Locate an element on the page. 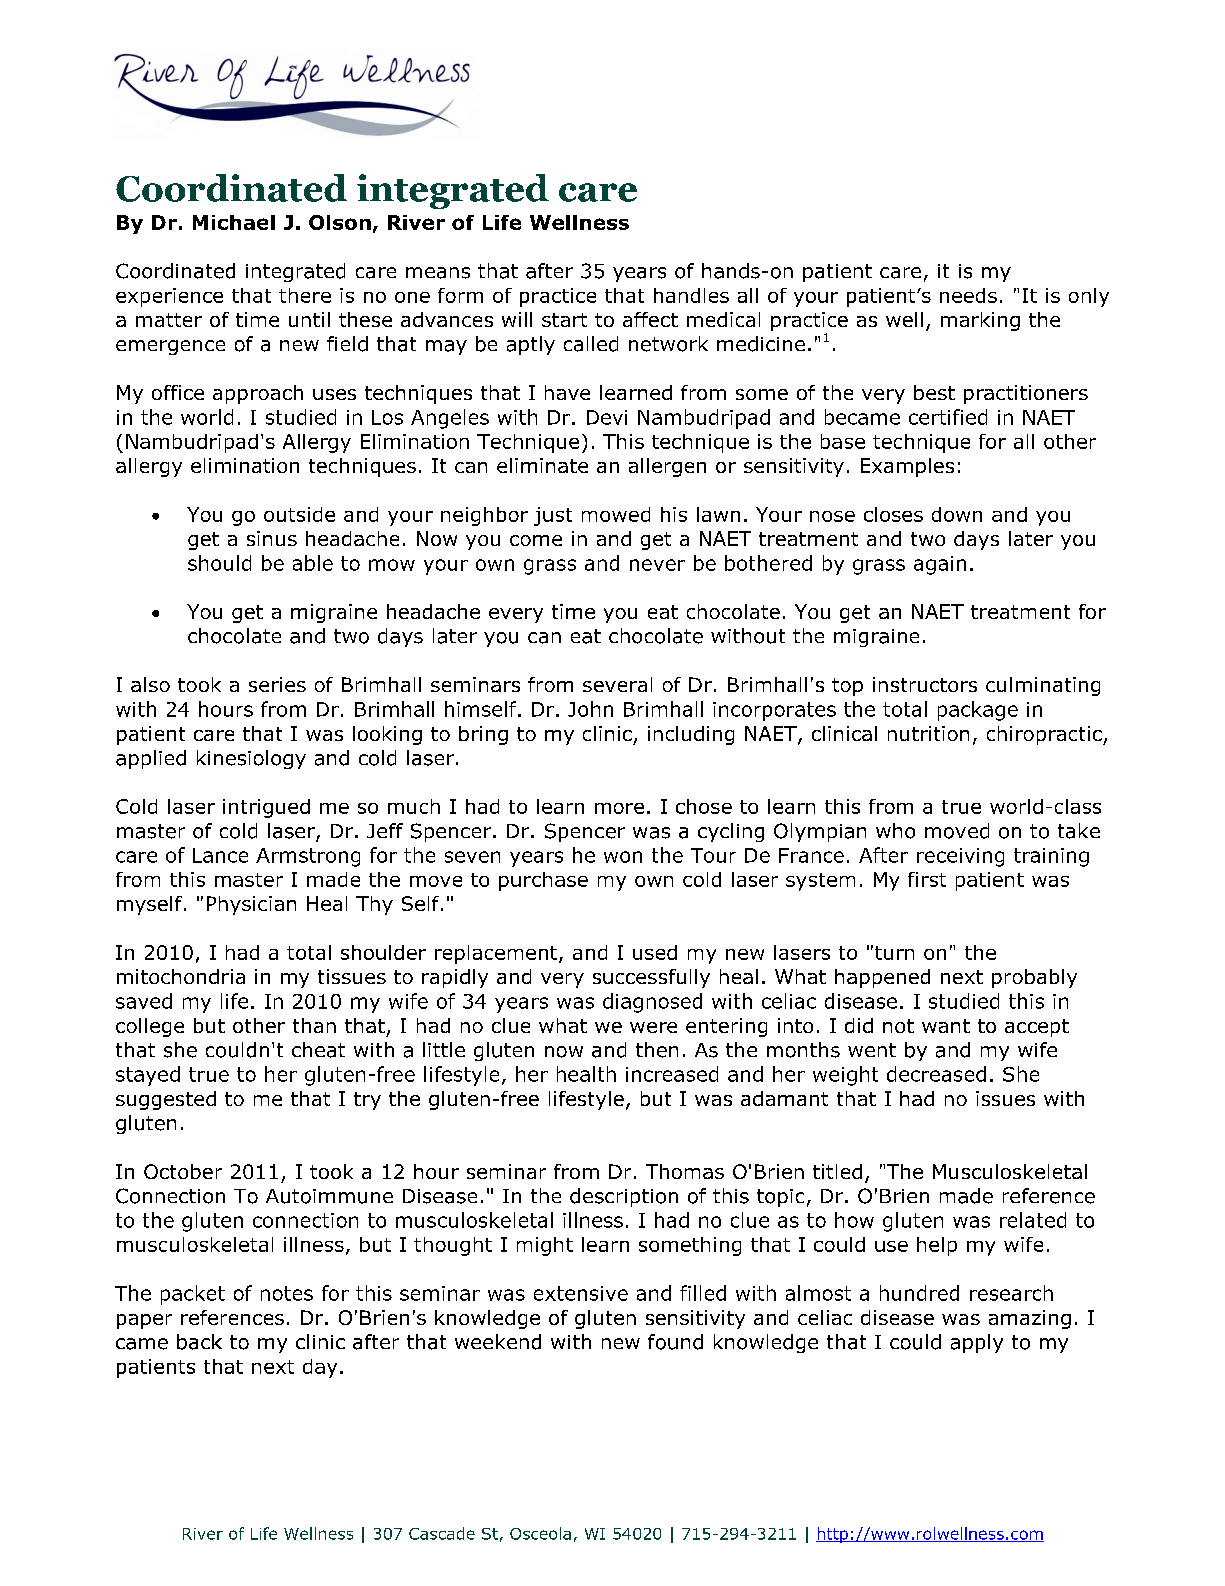  series is located at coordinates (277, 684).
